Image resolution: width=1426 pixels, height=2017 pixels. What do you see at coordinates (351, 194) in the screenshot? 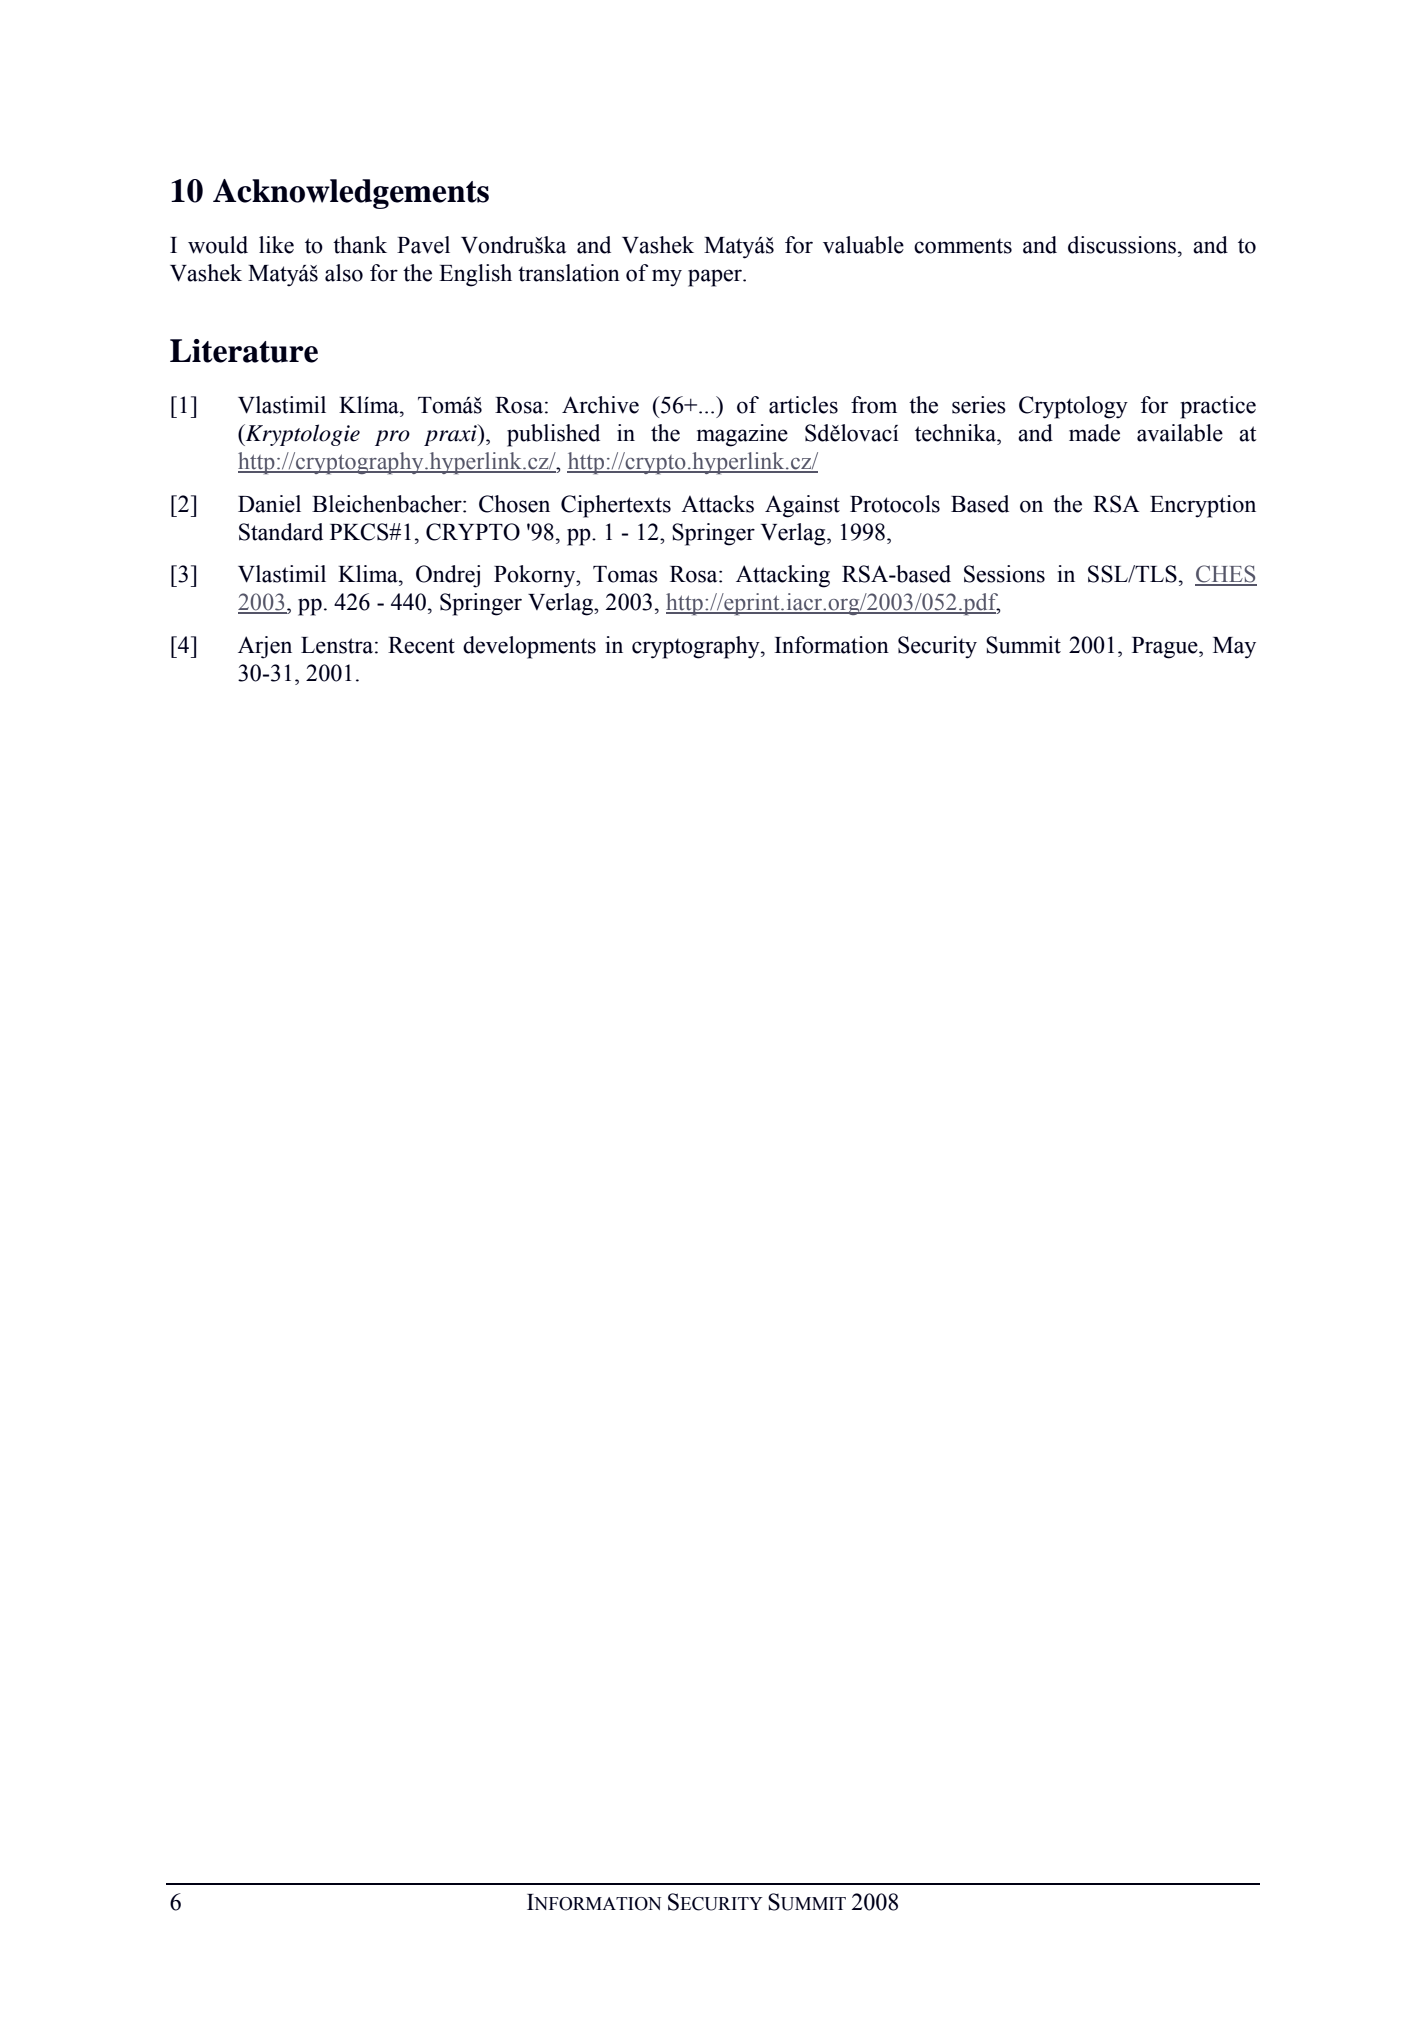
I see `Acknowledgements` at bounding box center [351, 194].
